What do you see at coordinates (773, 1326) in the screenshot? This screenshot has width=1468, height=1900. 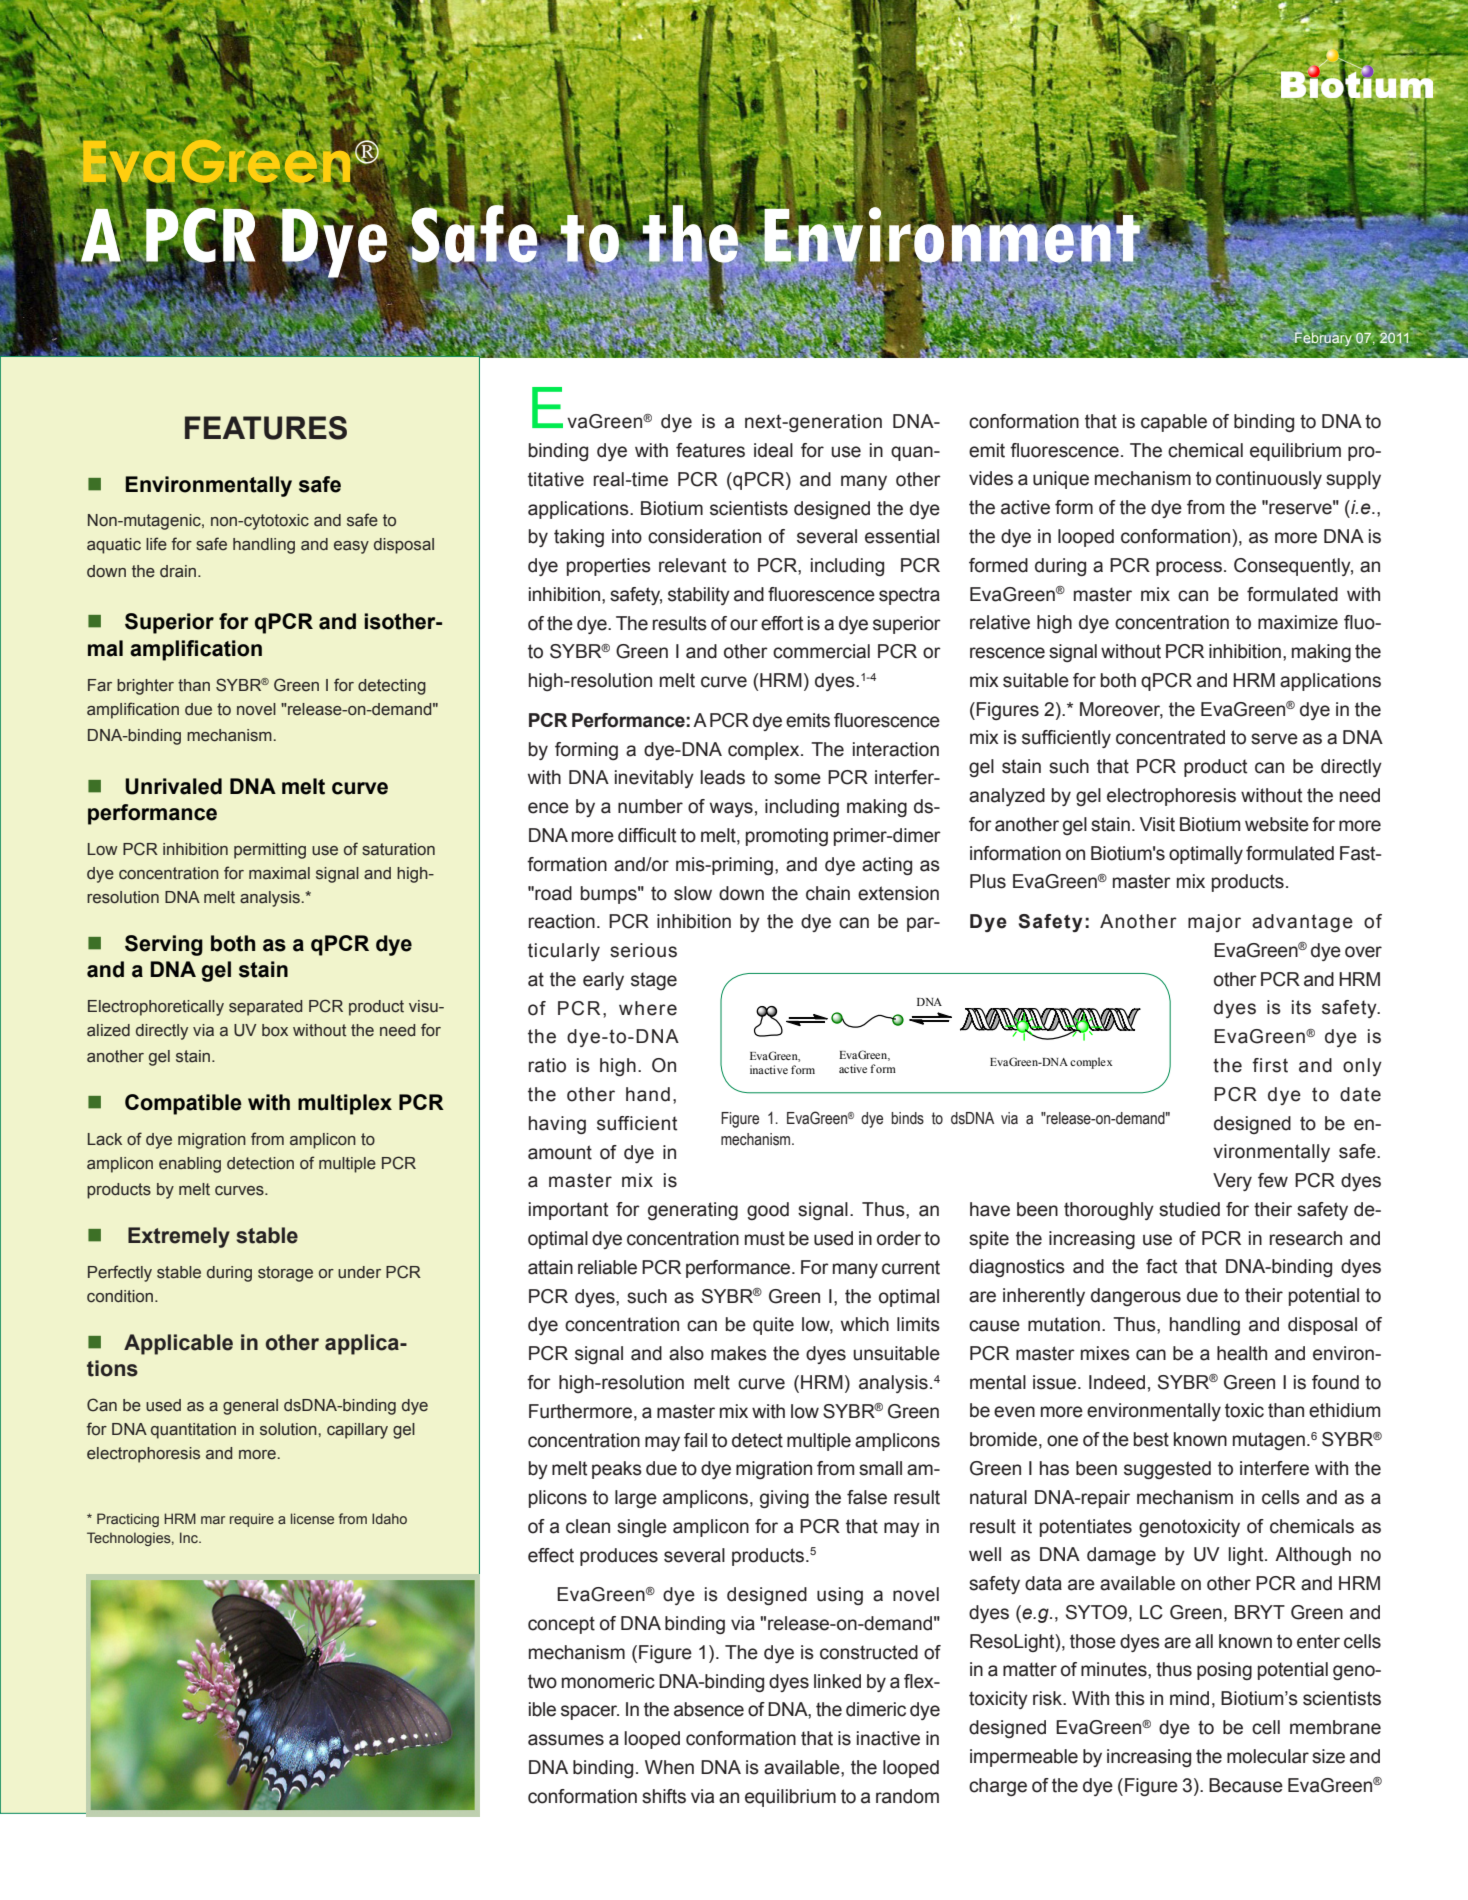 I see `quite` at bounding box center [773, 1326].
